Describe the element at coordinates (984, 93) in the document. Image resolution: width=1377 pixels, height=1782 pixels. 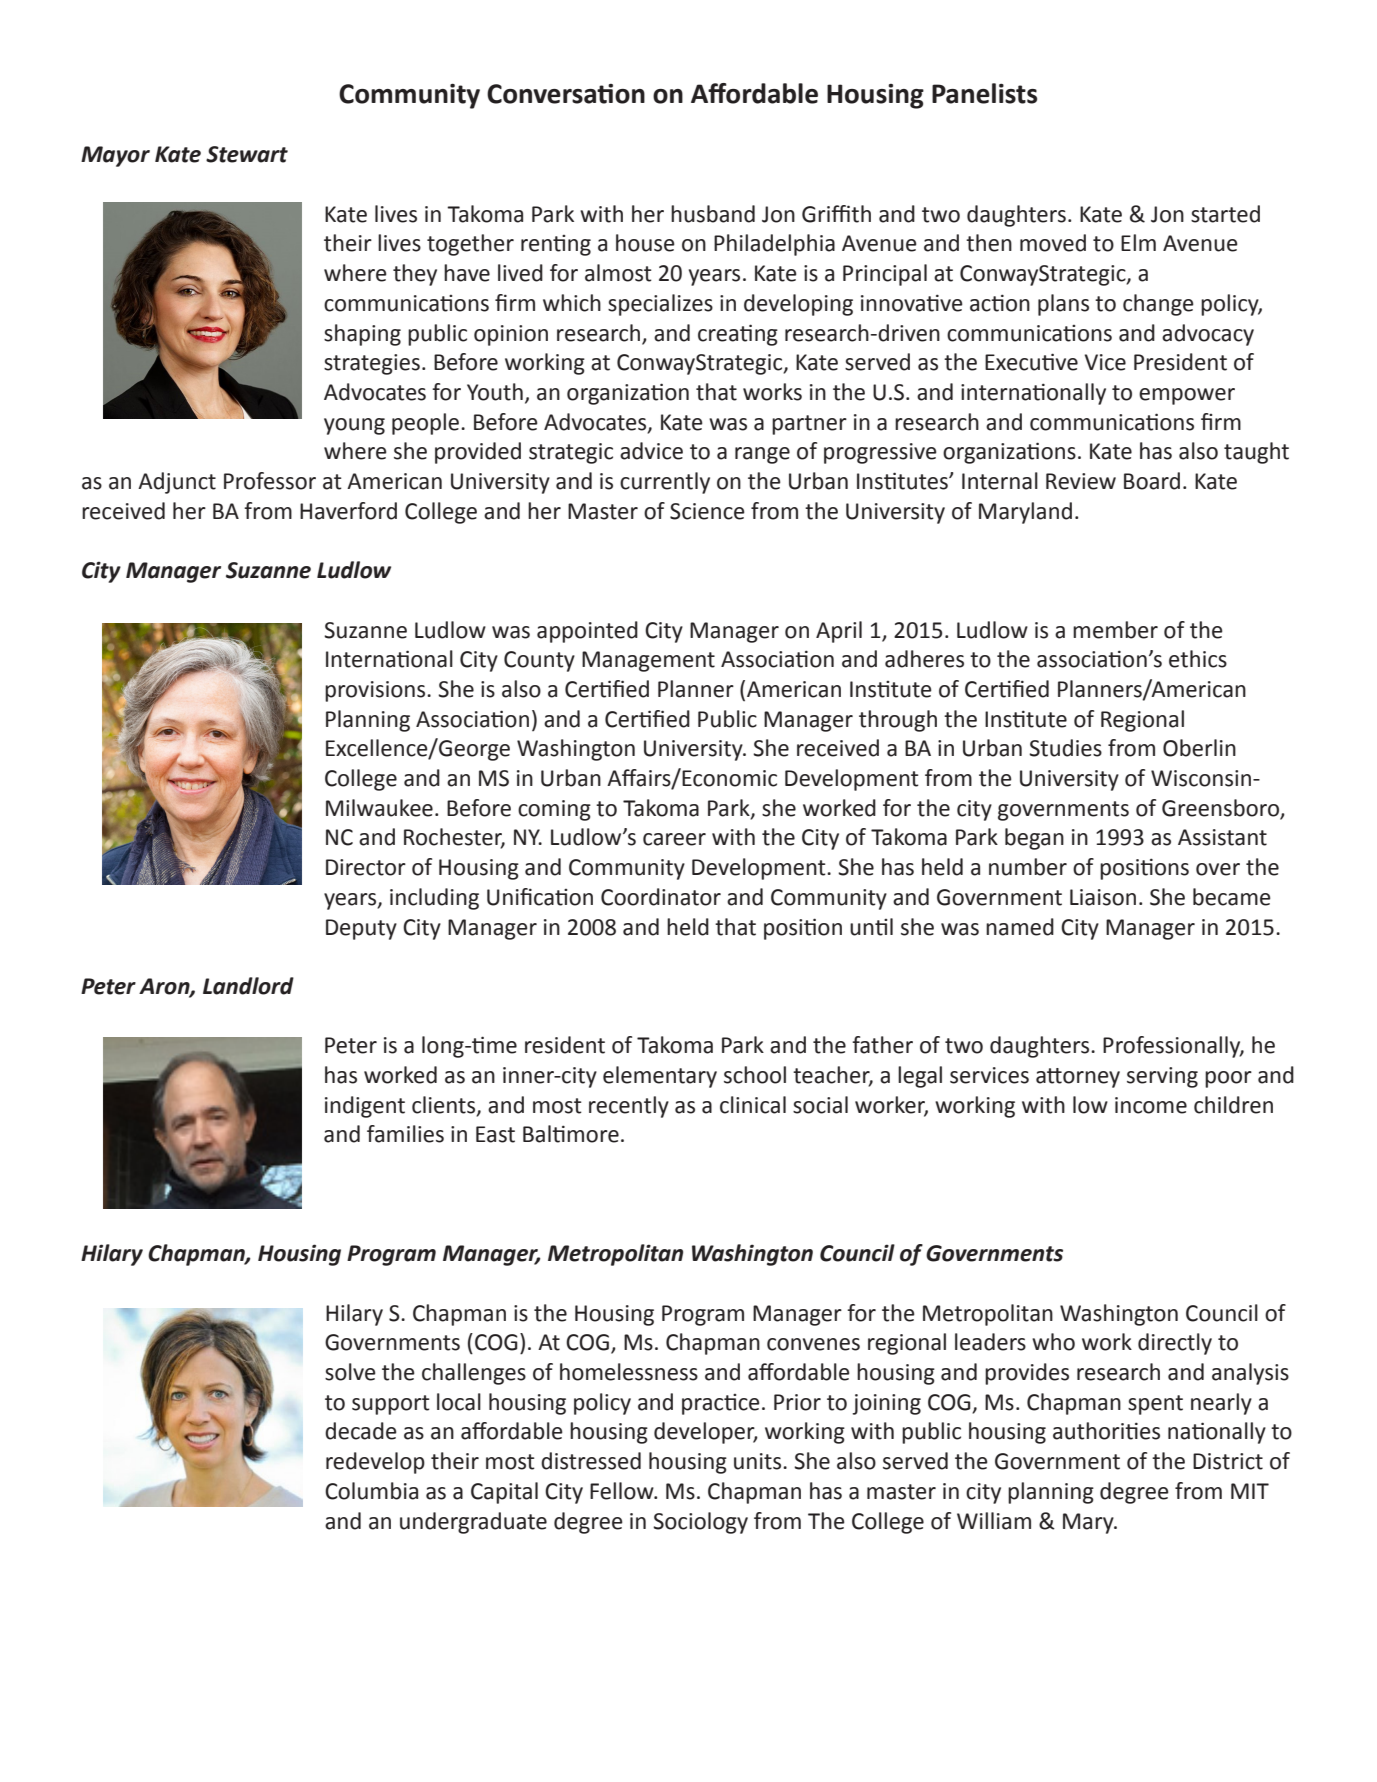
I see `Panelists` at that location.
